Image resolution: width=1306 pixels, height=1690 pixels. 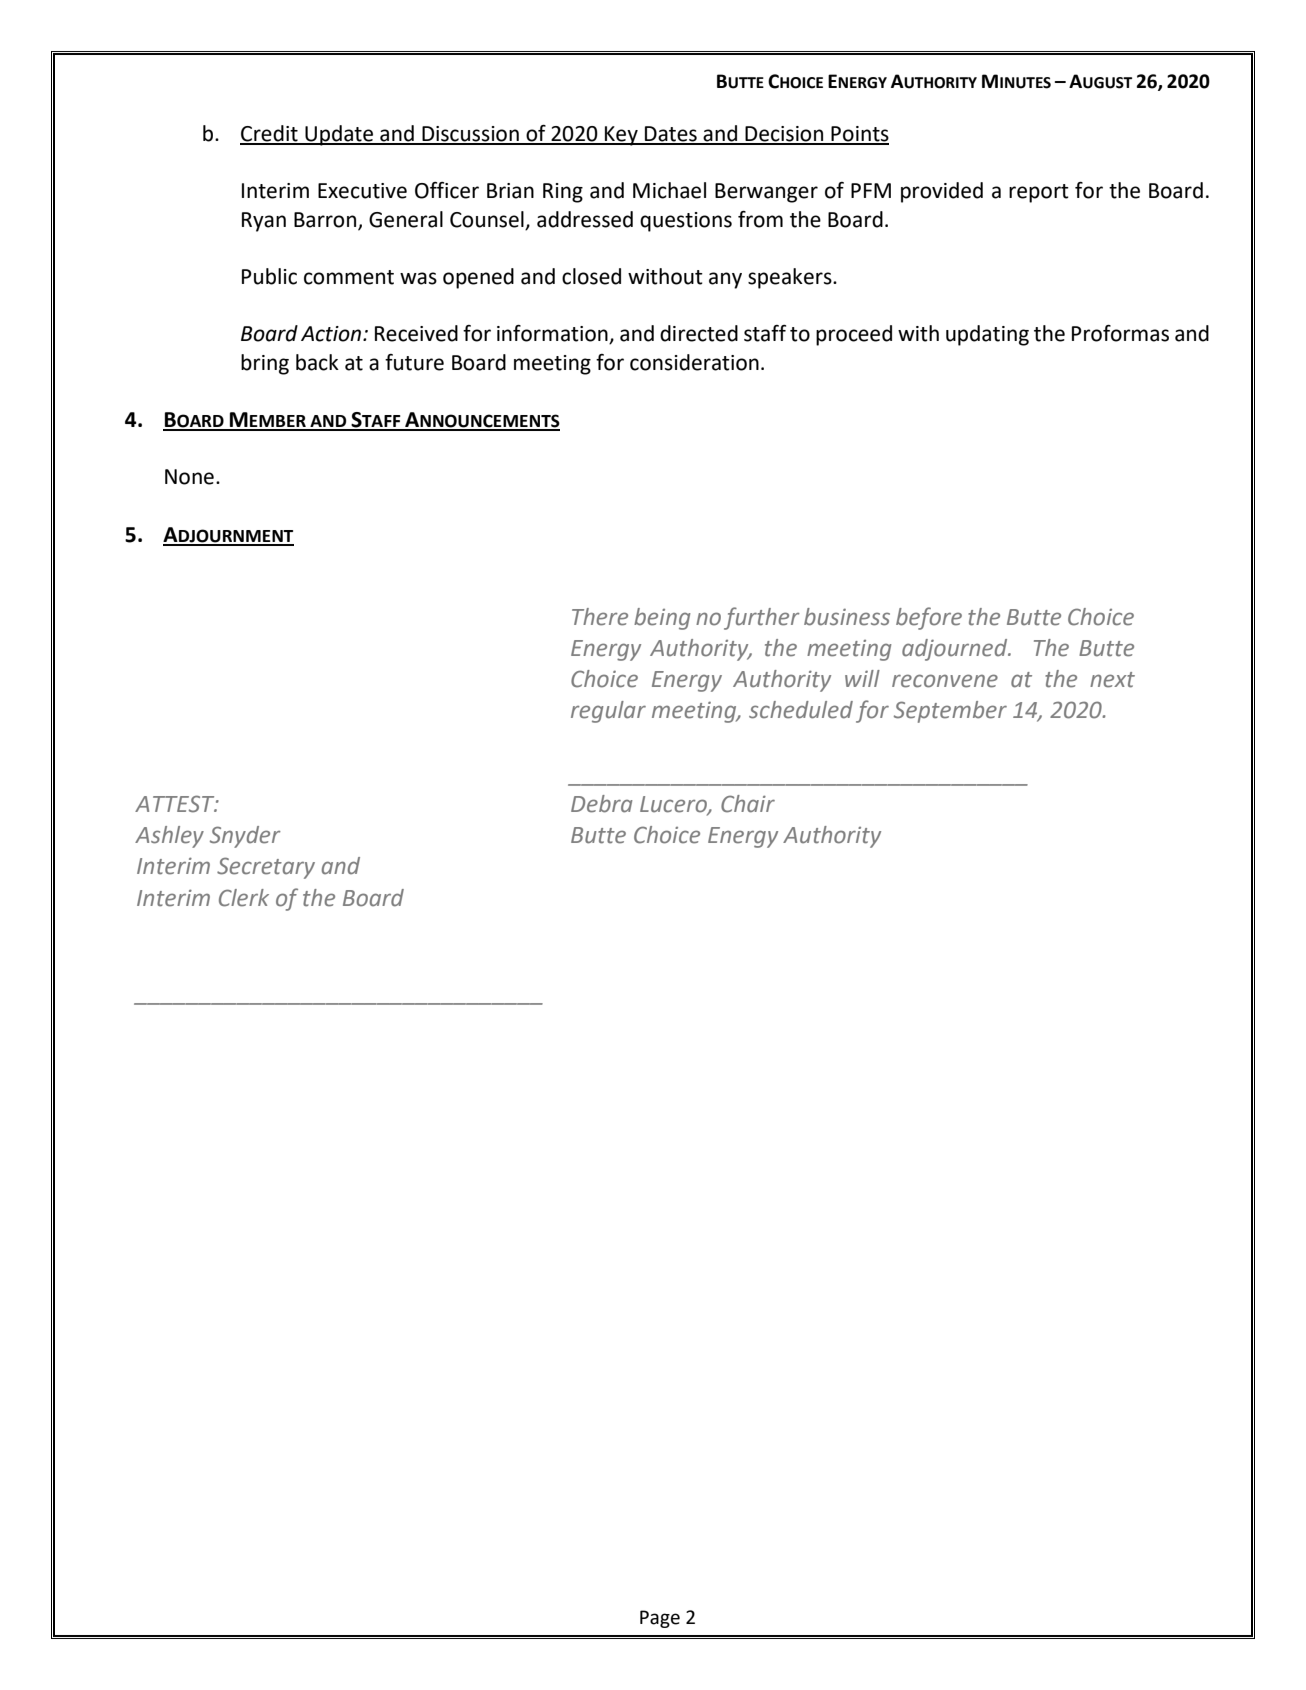 I want to click on Michael, so click(x=669, y=190).
